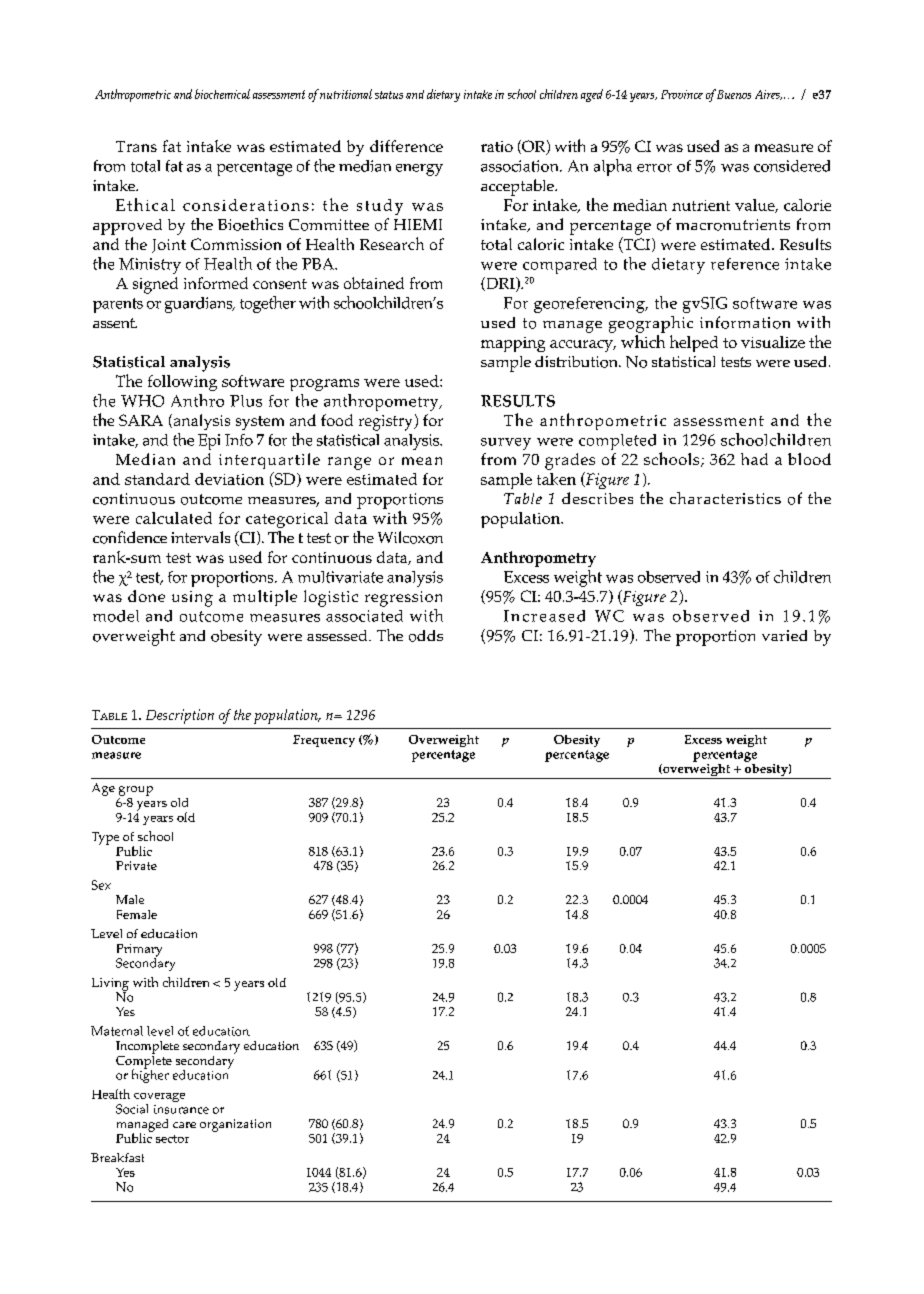  I want to click on following, so click(182, 383).
